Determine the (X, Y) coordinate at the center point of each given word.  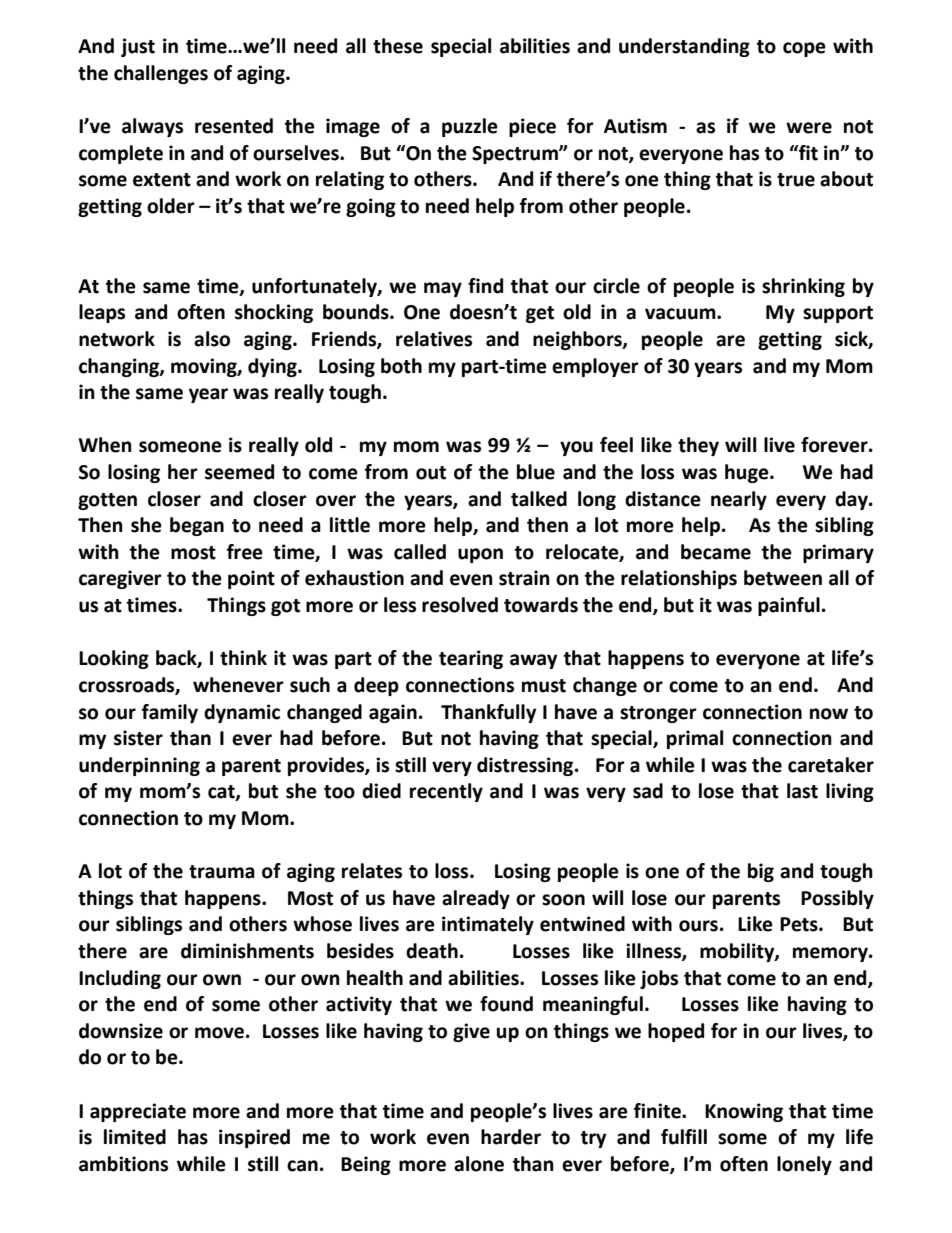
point (251, 579)
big (761, 872)
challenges (161, 74)
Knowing (744, 1112)
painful (789, 606)
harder (511, 1137)
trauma (222, 872)
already (476, 899)
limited (135, 1137)
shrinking (803, 287)
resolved (460, 605)
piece (532, 127)
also (212, 339)
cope (804, 49)
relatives (434, 339)
